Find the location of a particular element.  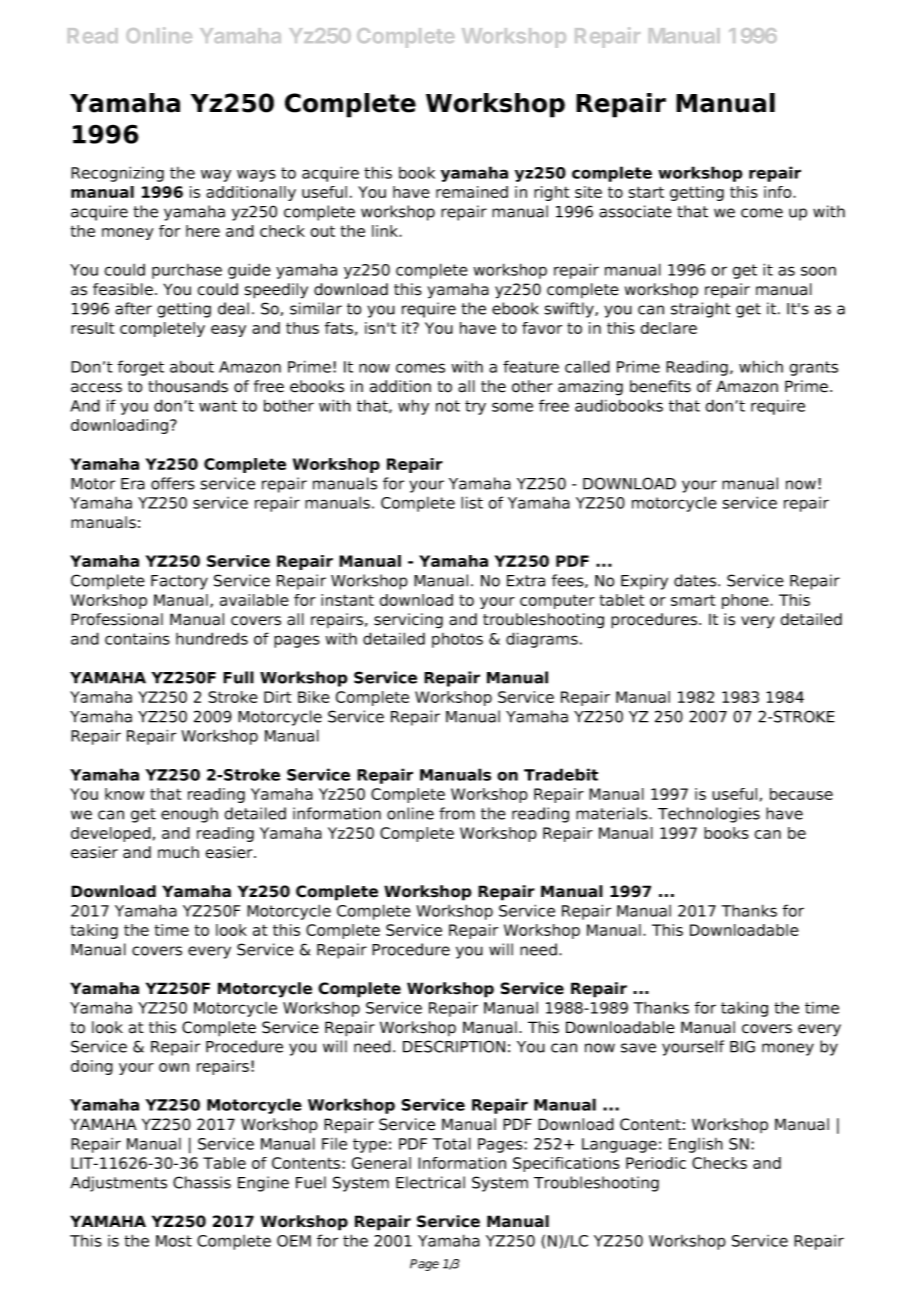

because is located at coordinates (801, 794).
